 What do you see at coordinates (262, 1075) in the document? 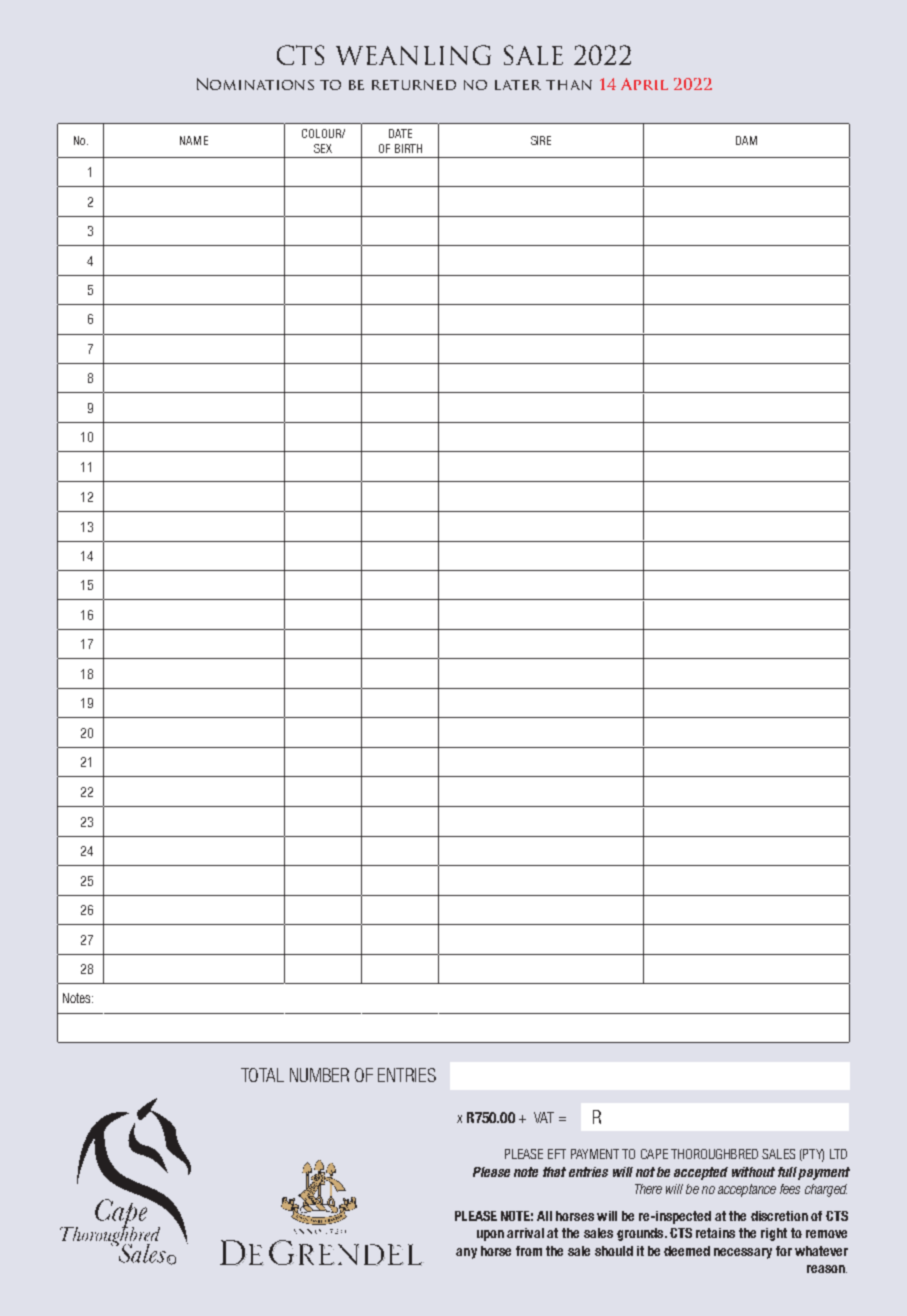
I see `TOTAL` at bounding box center [262, 1075].
